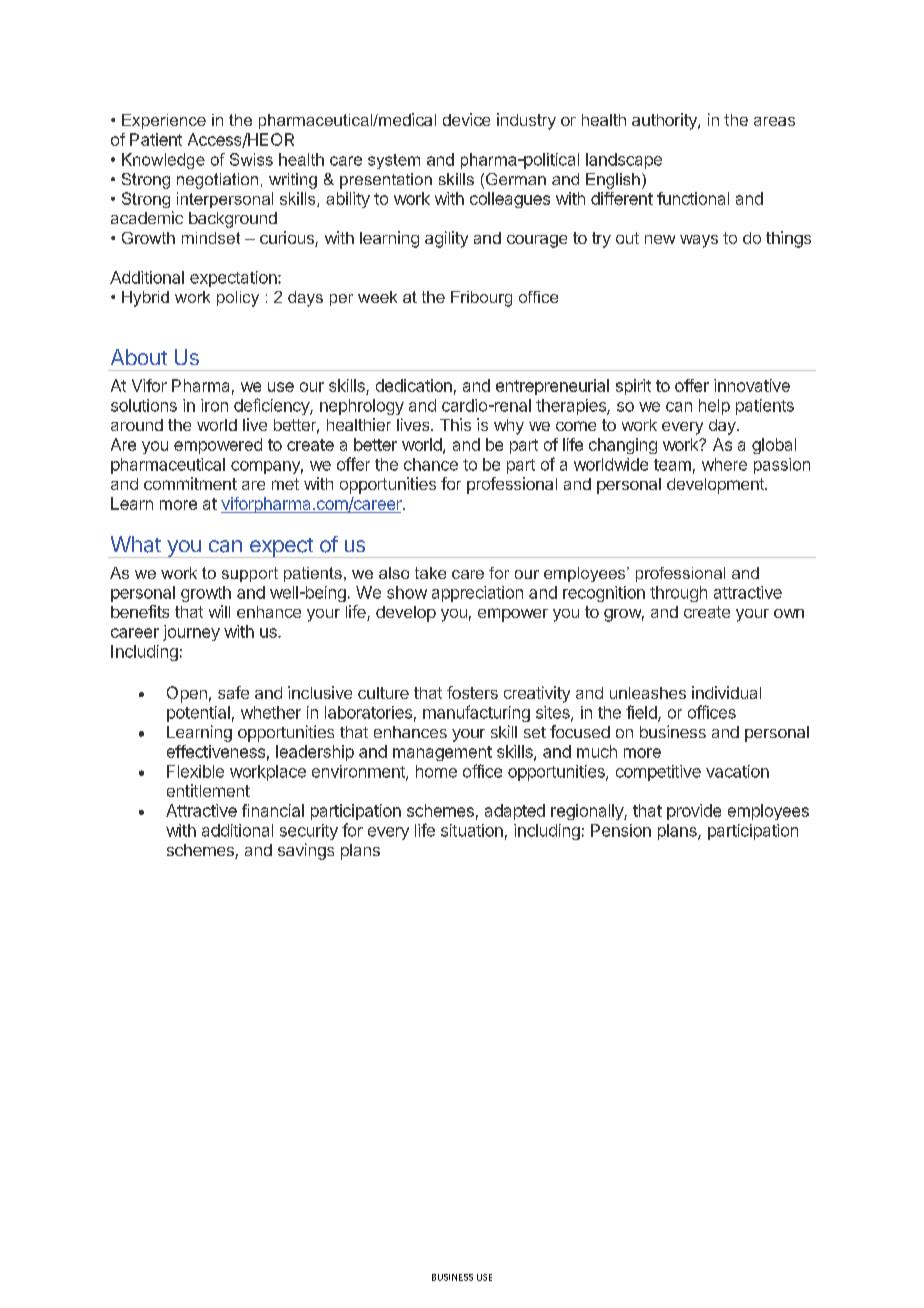 The image size is (924, 1308). Describe the element at coordinates (190, 483) in the screenshot. I see `commitment` at that location.
